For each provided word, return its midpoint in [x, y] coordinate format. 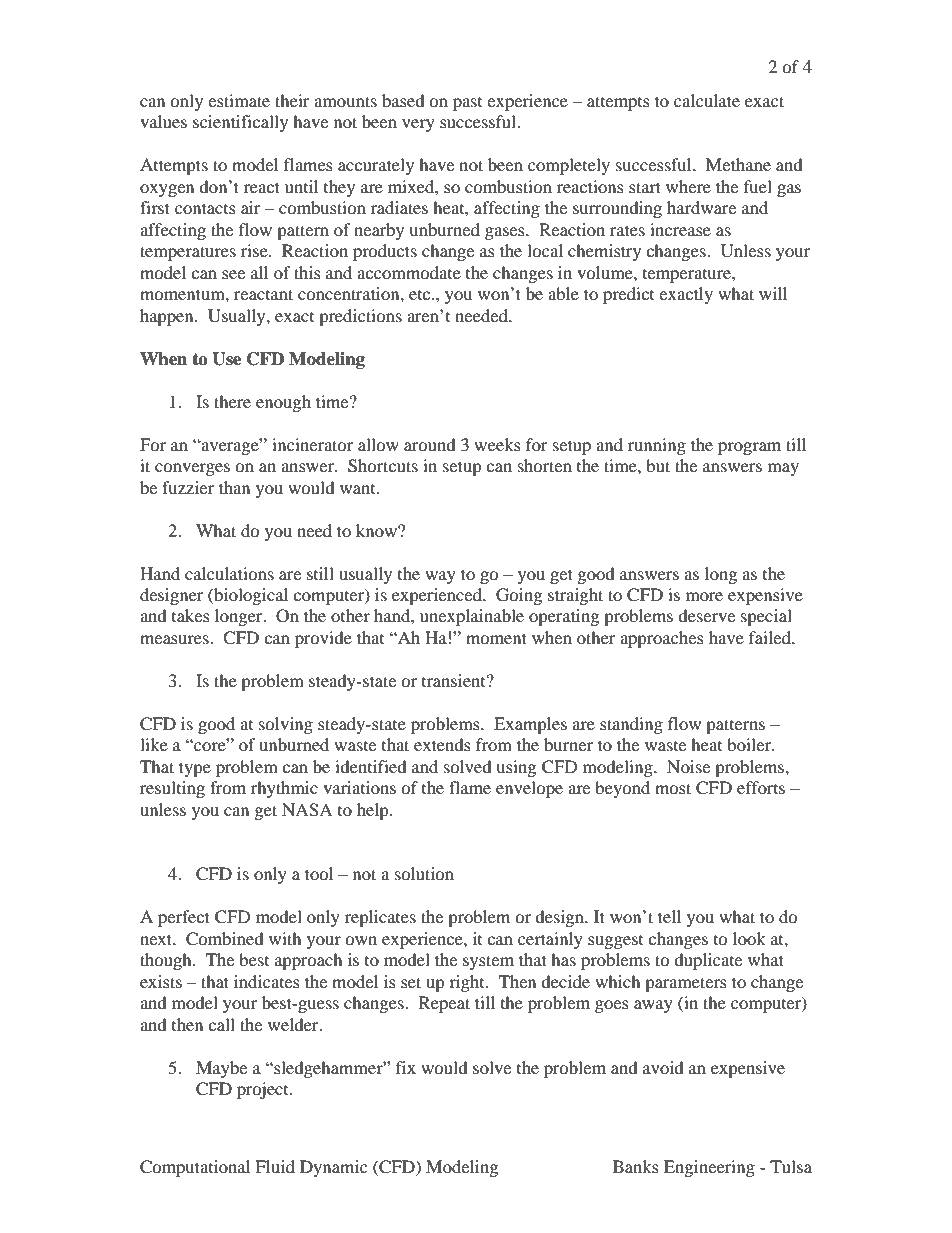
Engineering [709, 1168]
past [467, 104]
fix [406, 1067]
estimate [239, 100]
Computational [195, 1168]
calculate [707, 100]
